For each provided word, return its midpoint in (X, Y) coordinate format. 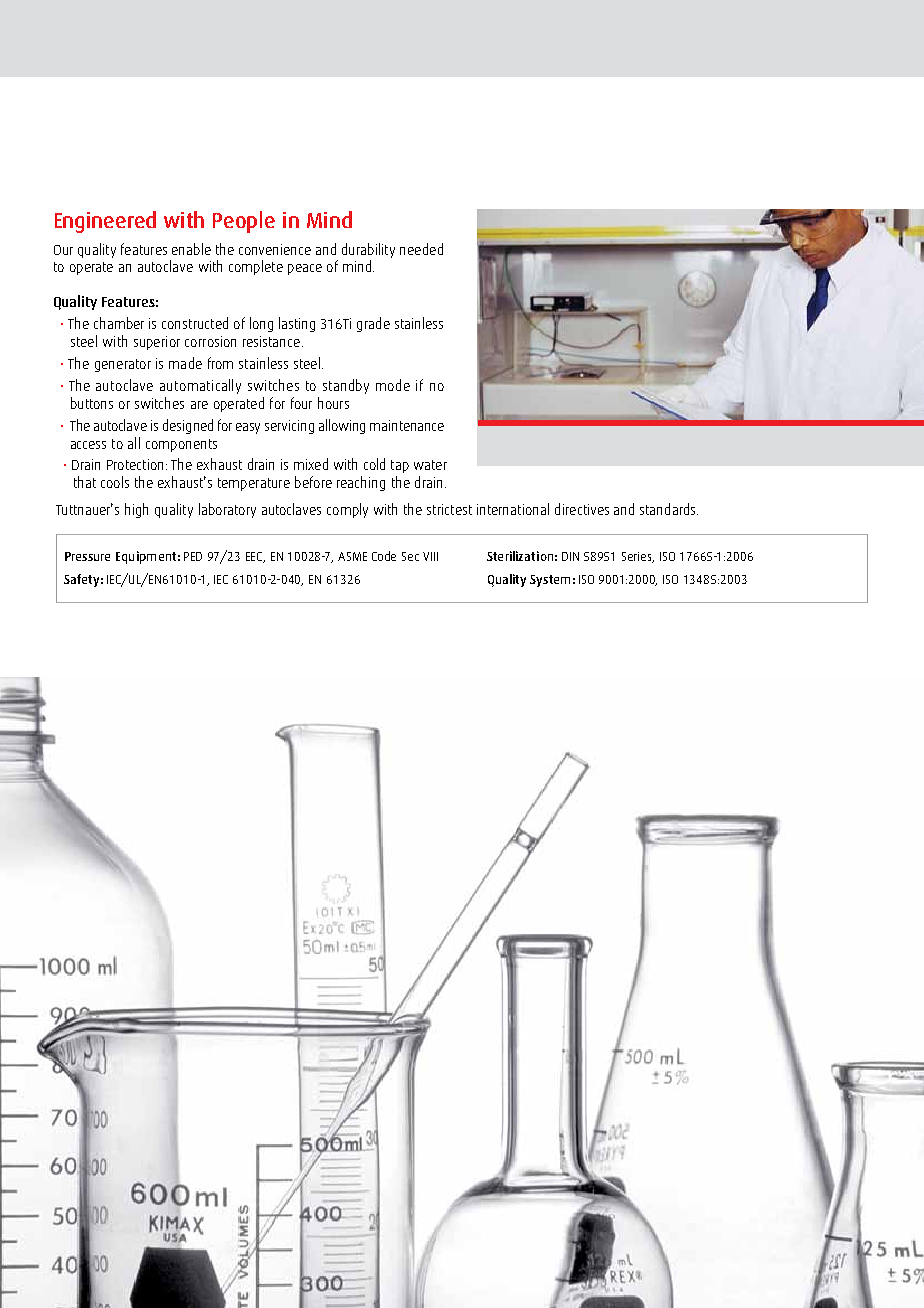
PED (193, 556)
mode (393, 385)
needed (421, 249)
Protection (135, 464)
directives (582, 509)
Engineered (105, 222)
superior (157, 343)
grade (373, 324)
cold (374, 464)
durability (368, 250)
